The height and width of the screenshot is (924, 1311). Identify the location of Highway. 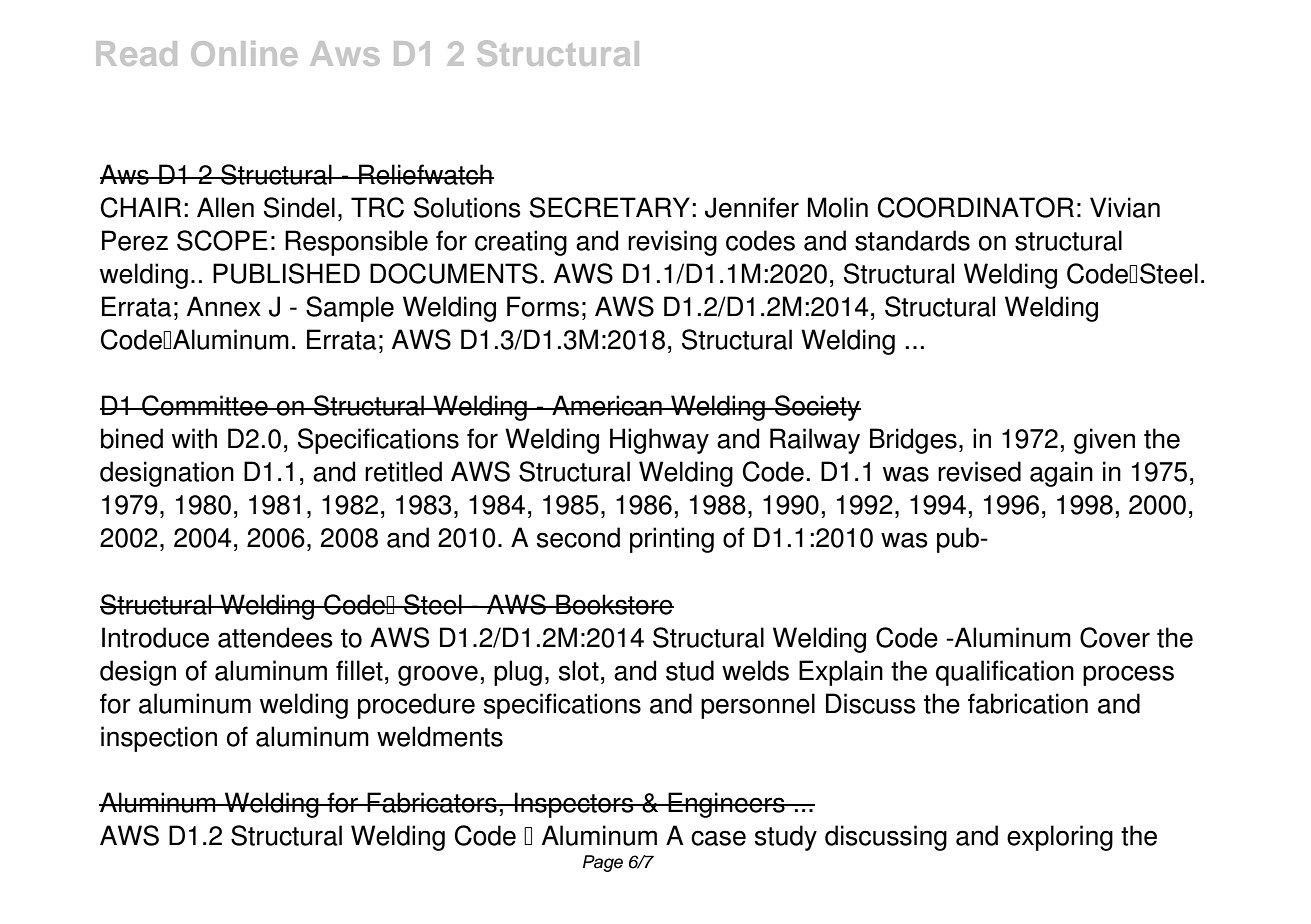
(659, 441).
